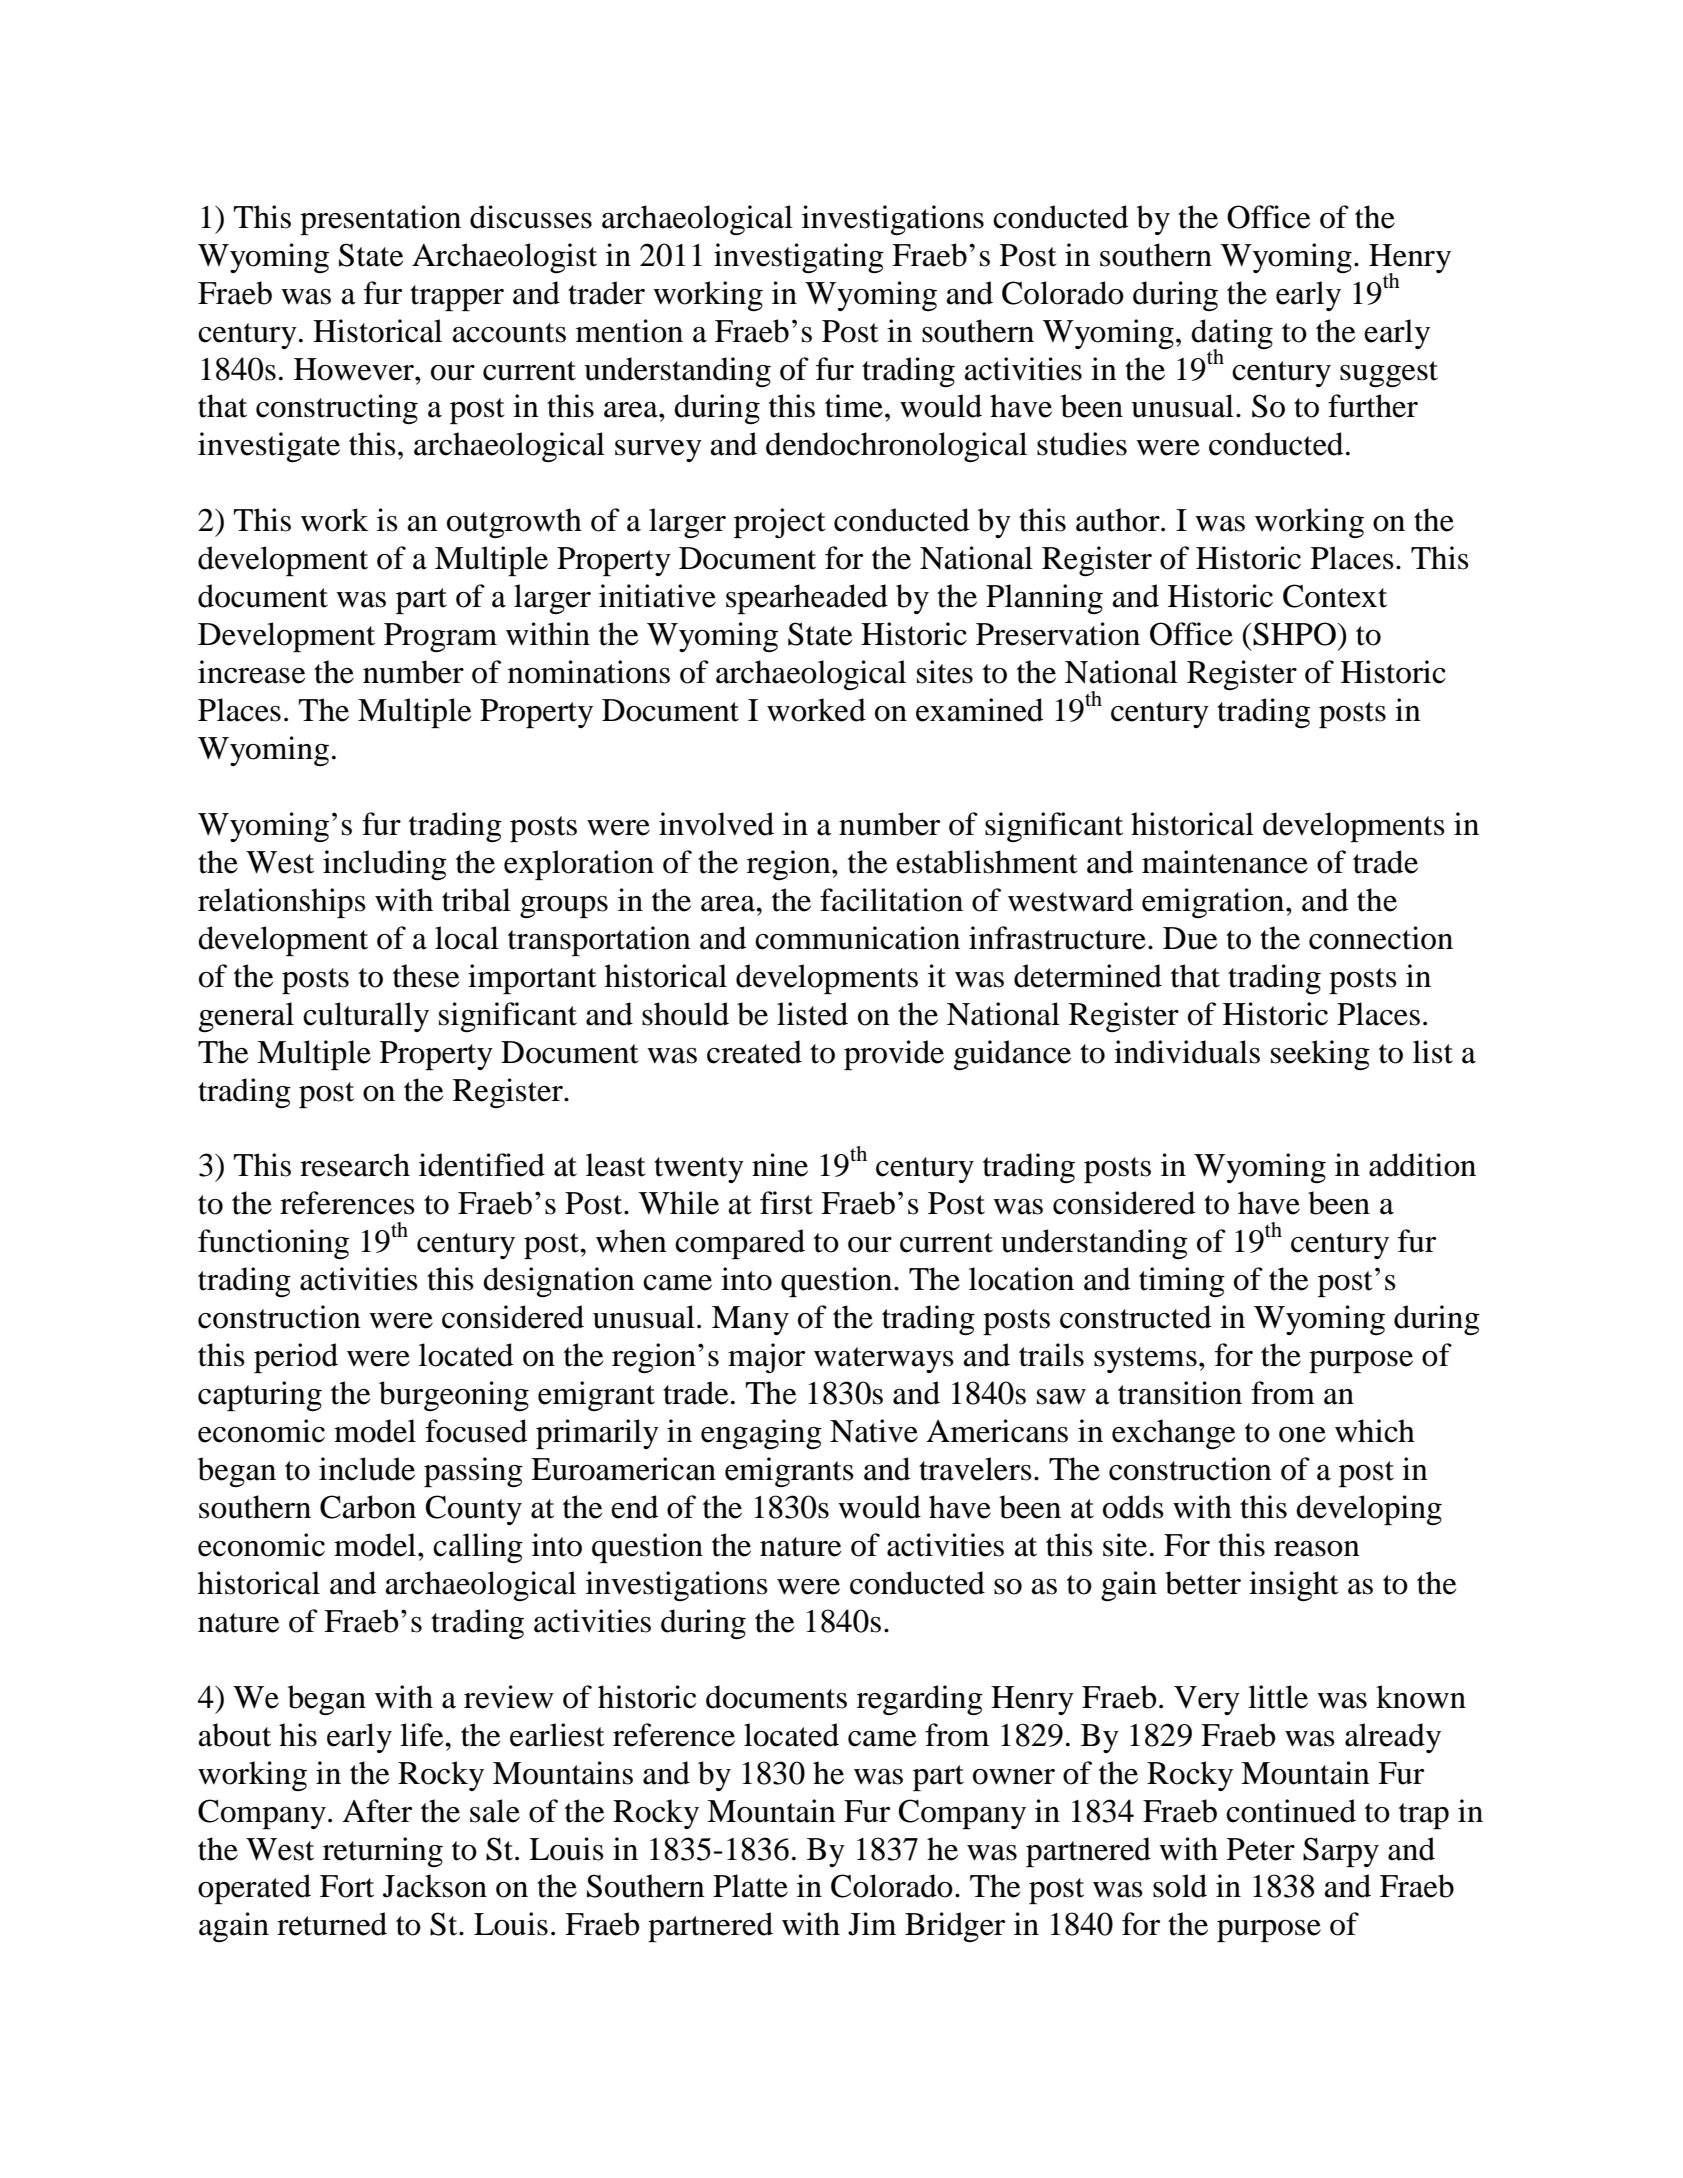  I want to click on Platte, so click(750, 1886).
